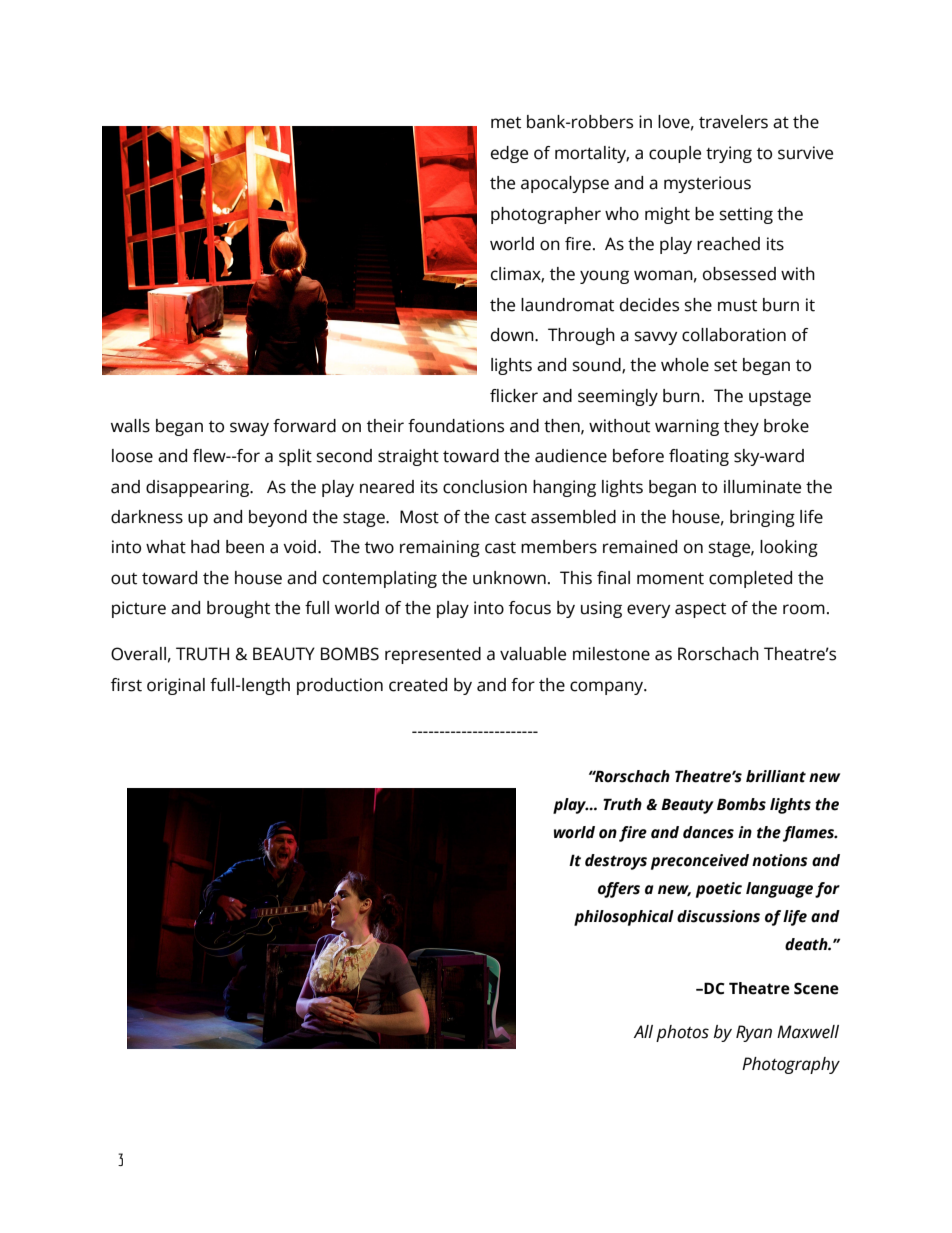 This screenshot has width=952, height=1233. Describe the element at coordinates (750, 579) in the screenshot. I see `completed` at that location.
